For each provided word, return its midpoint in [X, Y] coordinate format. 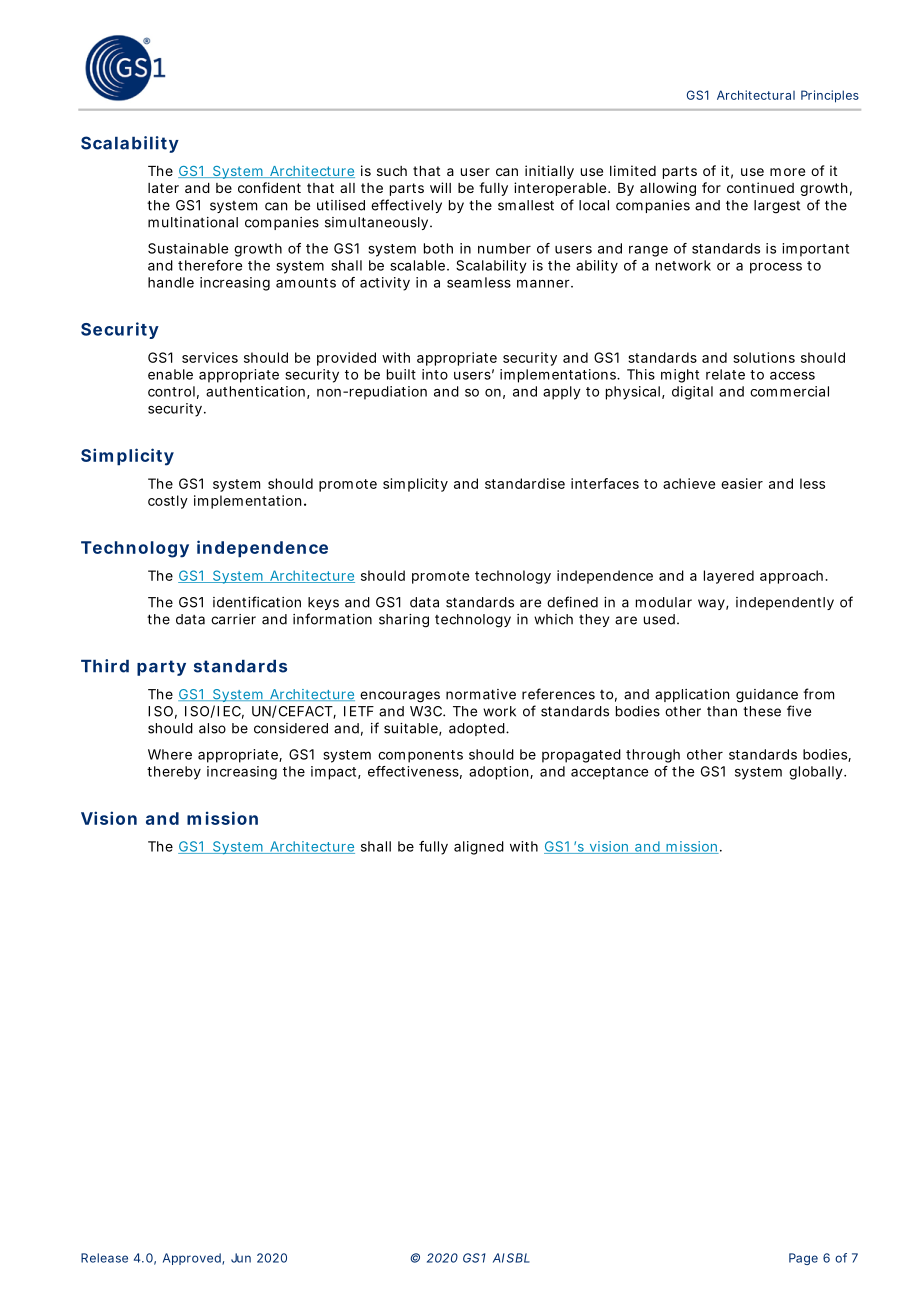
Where [170, 754]
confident [269, 187]
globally [817, 773]
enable [170, 374]
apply [562, 393]
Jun [241, 1258]
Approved [193, 1259]
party [161, 668]
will [440, 187]
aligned [479, 848]
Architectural [756, 95]
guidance [767, 696]
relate [725, 374]
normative [481, 694]
